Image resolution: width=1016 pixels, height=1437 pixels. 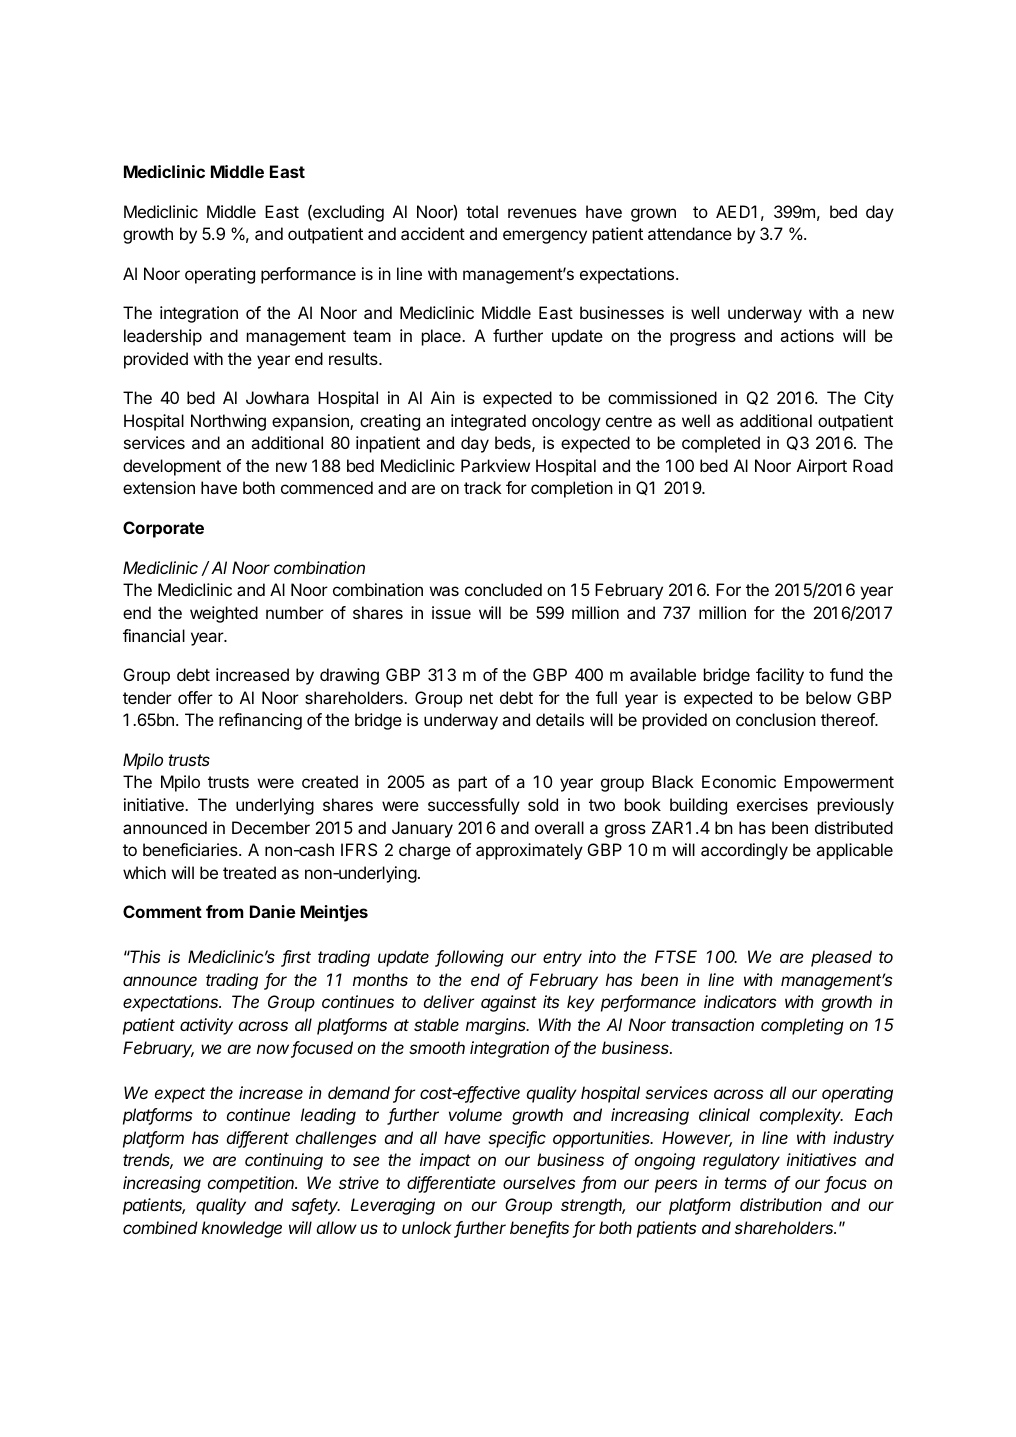 I want to click on development, so click(x=172, y=467).
